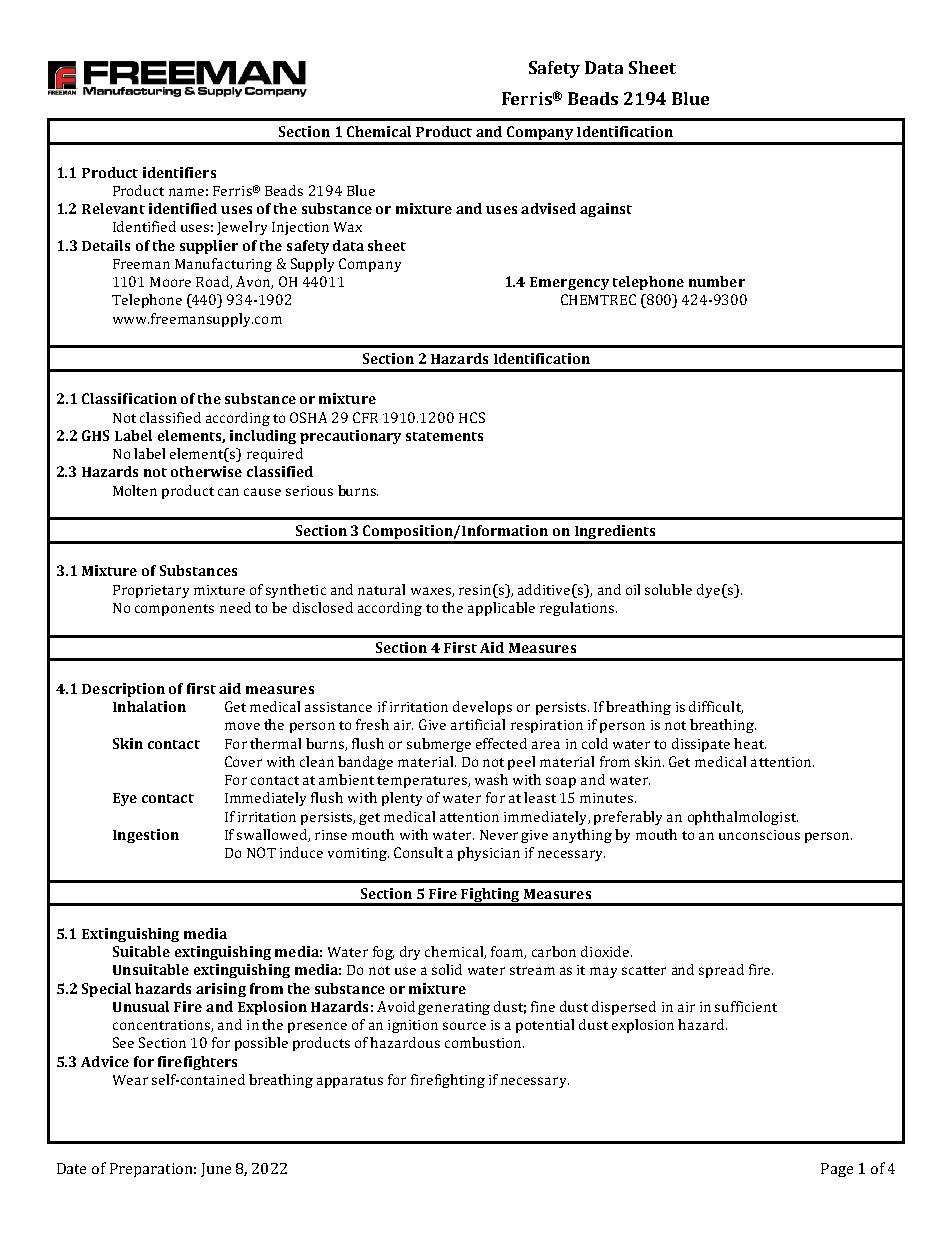 The width and height of the document is (952, 1233). I want to click on apparatus, so click(350, 1082).
